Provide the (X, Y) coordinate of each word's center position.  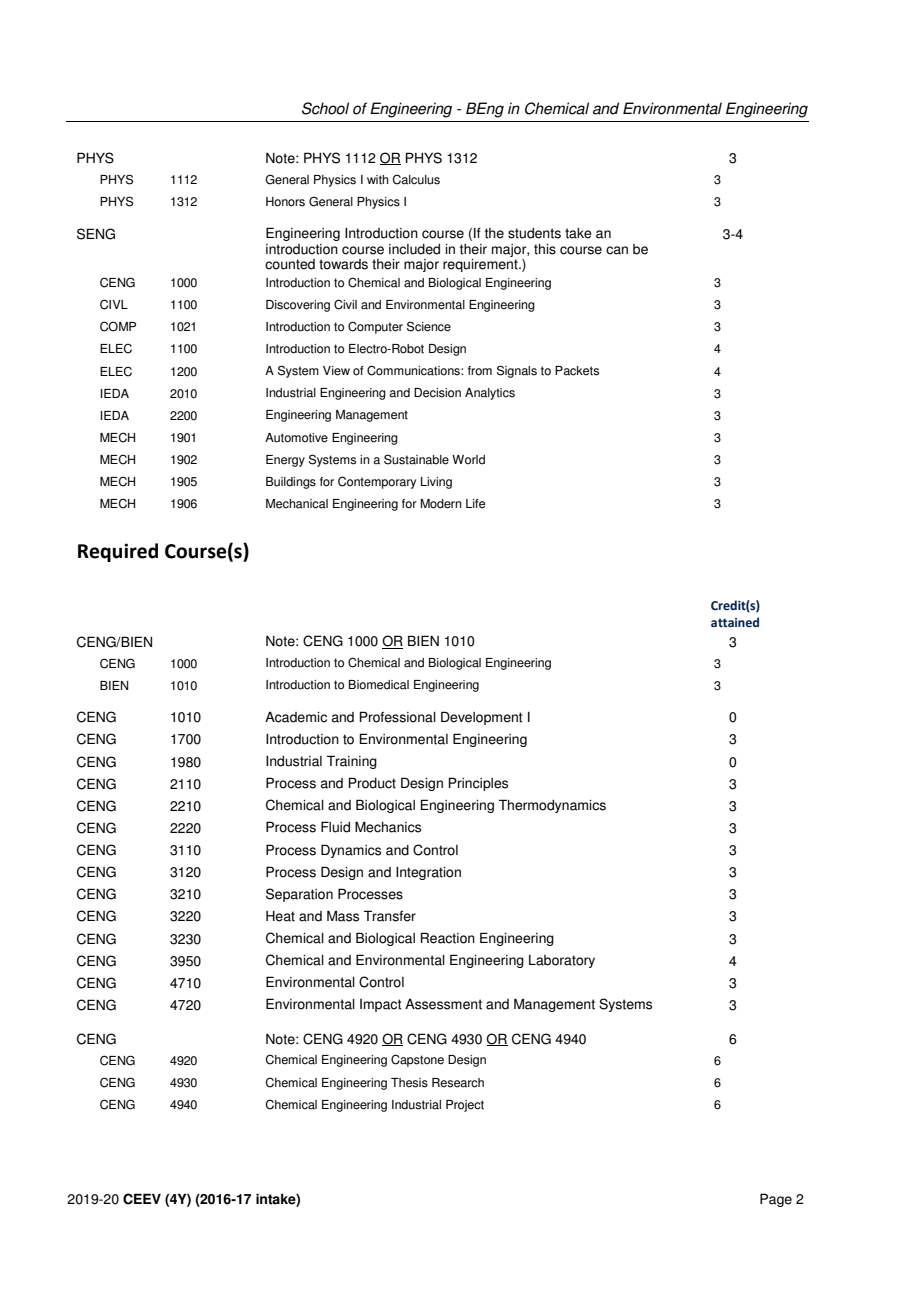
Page (776, 1200)
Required (118, 552)
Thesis (409, 1083)
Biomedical (379, 685)
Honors (285, 202)
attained (735, 622)
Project (465, 1106)
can (617, 250)
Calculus (416, 179)
